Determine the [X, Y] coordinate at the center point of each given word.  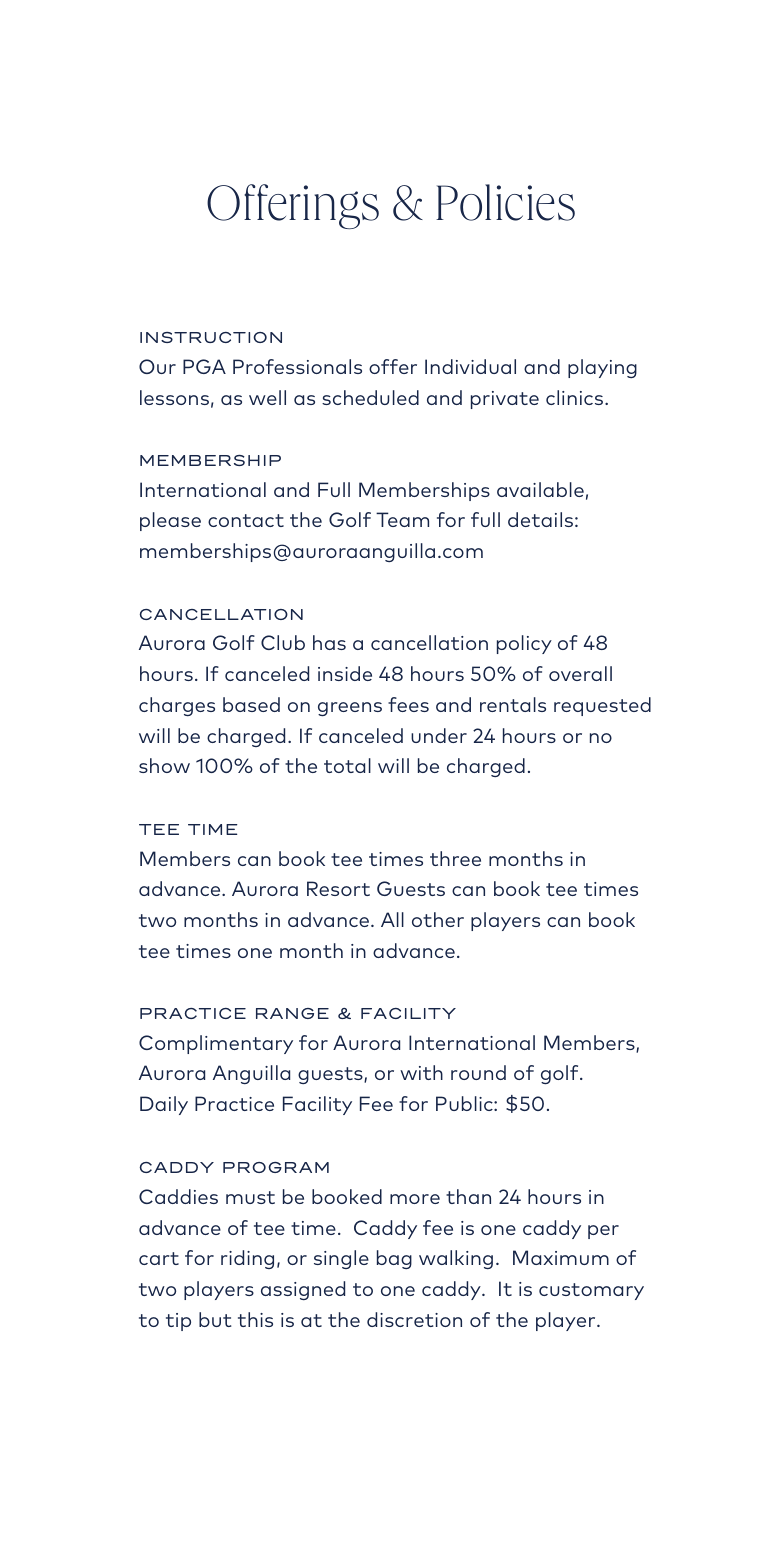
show [164, 765]
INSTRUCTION [211, 337]
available [540, 489]
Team [402, 519]
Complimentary [216, 1044]
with [421, 1072]
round [478, 1072]
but [215, 1319]
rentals [513, 704]
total [347, 765]
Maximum [561, 1257]
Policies [505, 202]
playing [602, 368]
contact [246, 520]
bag [394, 1259]
